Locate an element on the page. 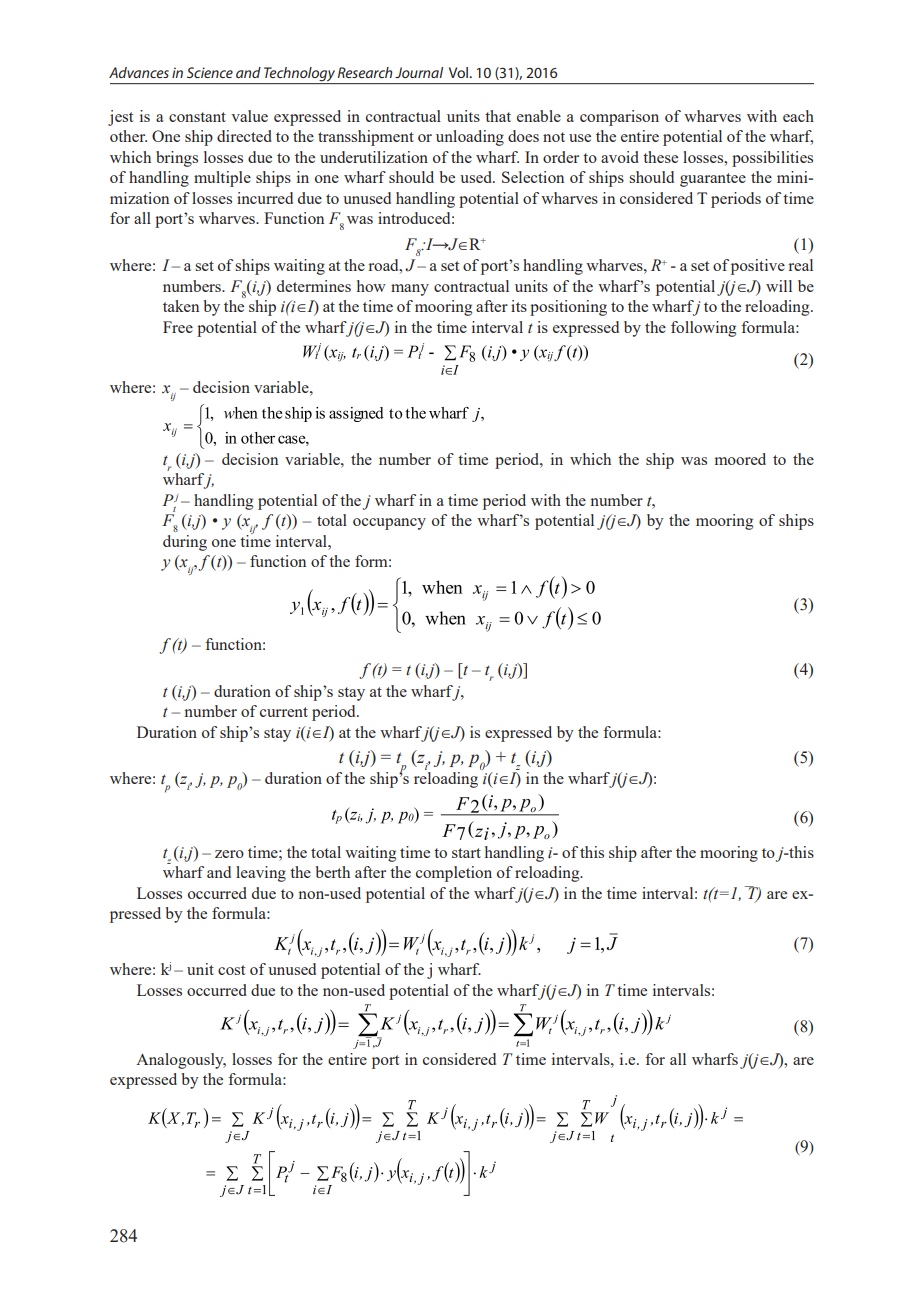  following is located at coordinates (703, 329).
